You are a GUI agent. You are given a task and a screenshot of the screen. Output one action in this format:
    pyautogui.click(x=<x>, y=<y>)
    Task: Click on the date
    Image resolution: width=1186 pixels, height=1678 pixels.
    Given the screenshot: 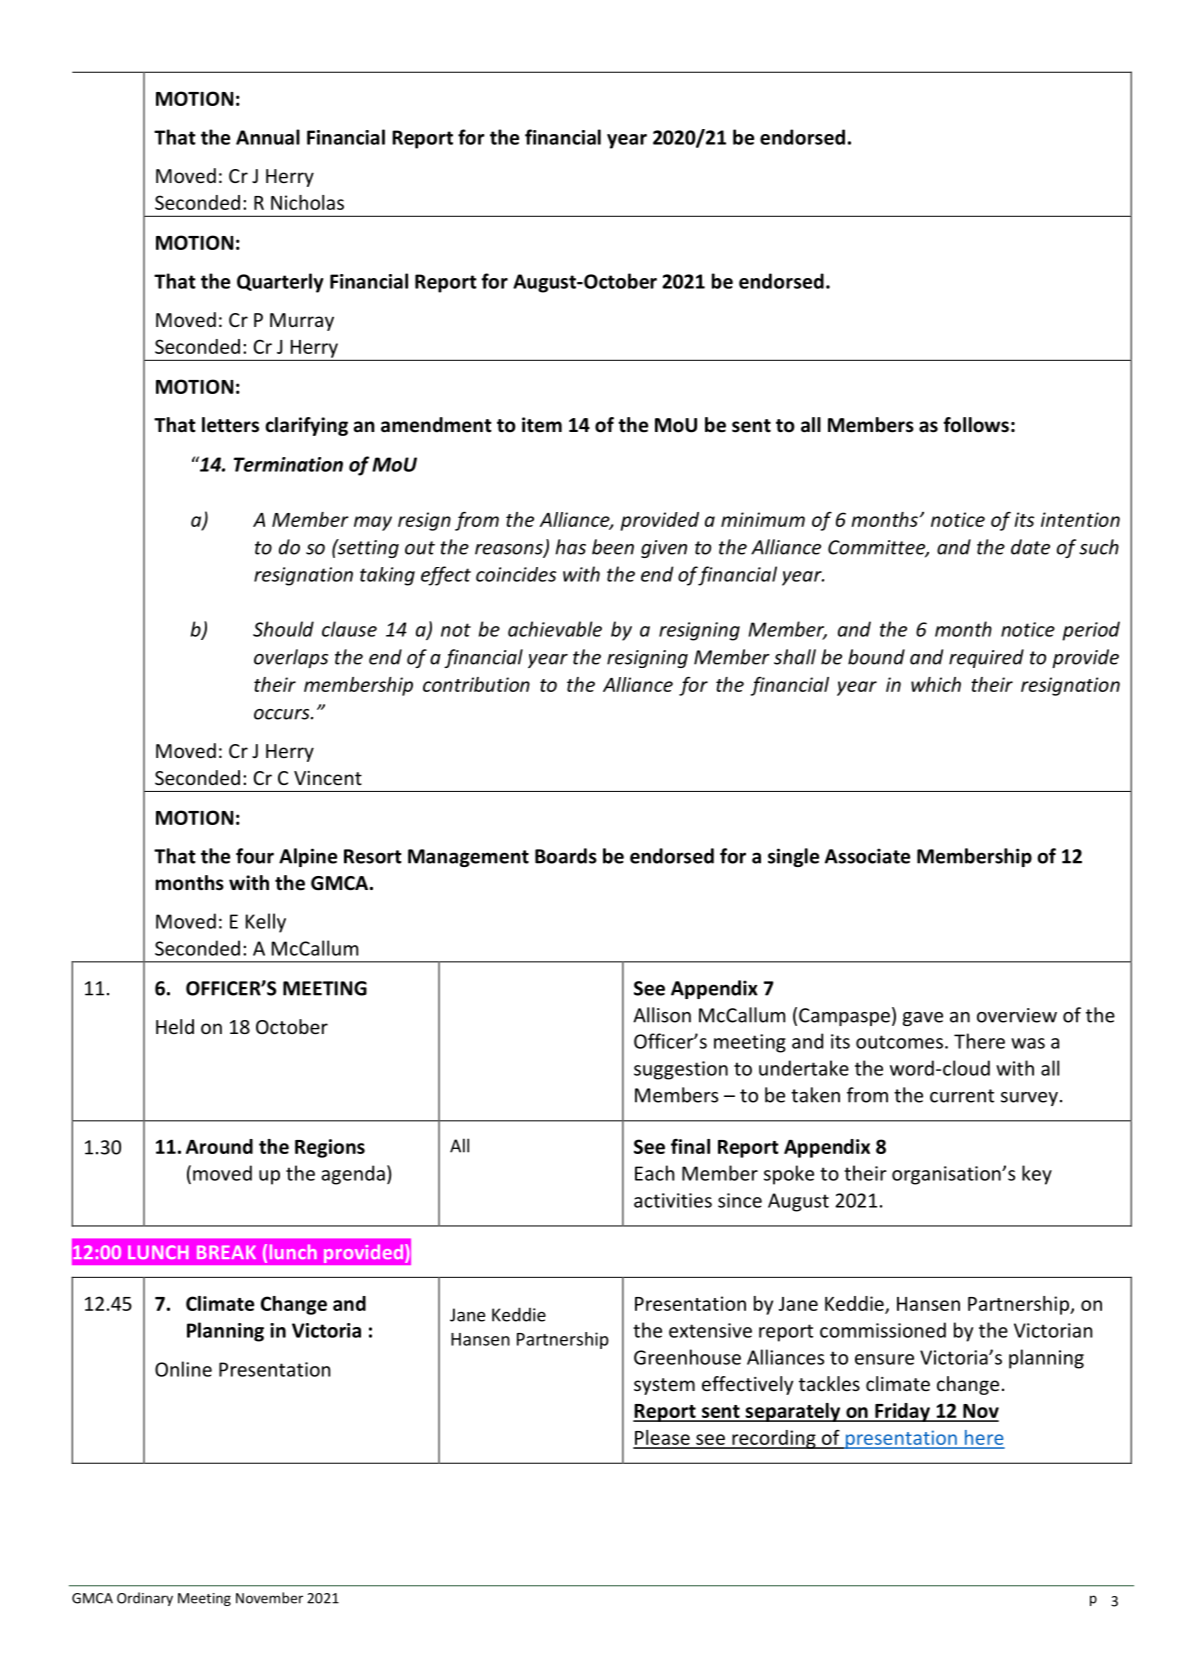 What is the action you would take?
    pyautogui.click(x=1030, y=547)
